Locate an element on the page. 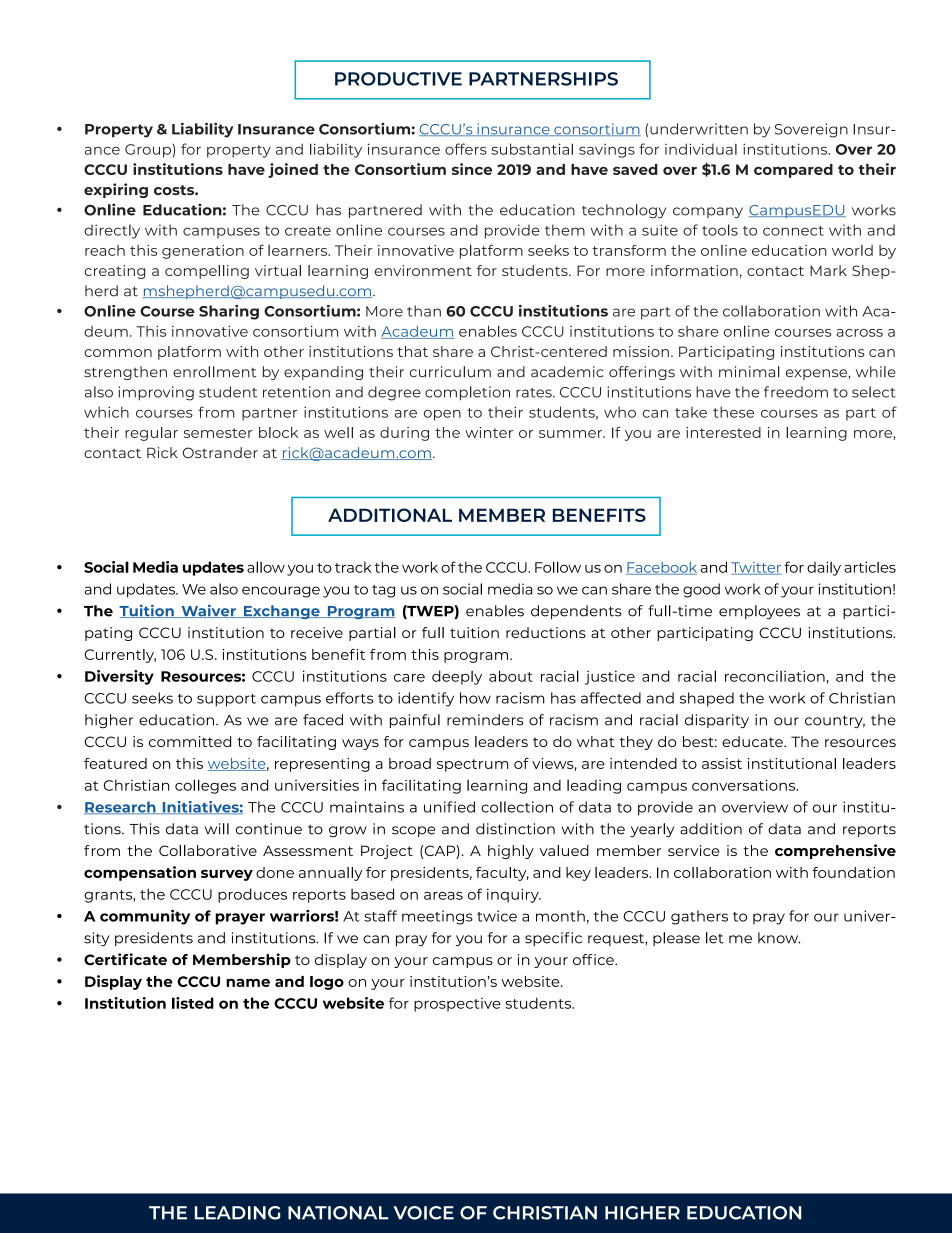 This image has height=1233, width=952. distinction is located at coordinates (515, 829).
